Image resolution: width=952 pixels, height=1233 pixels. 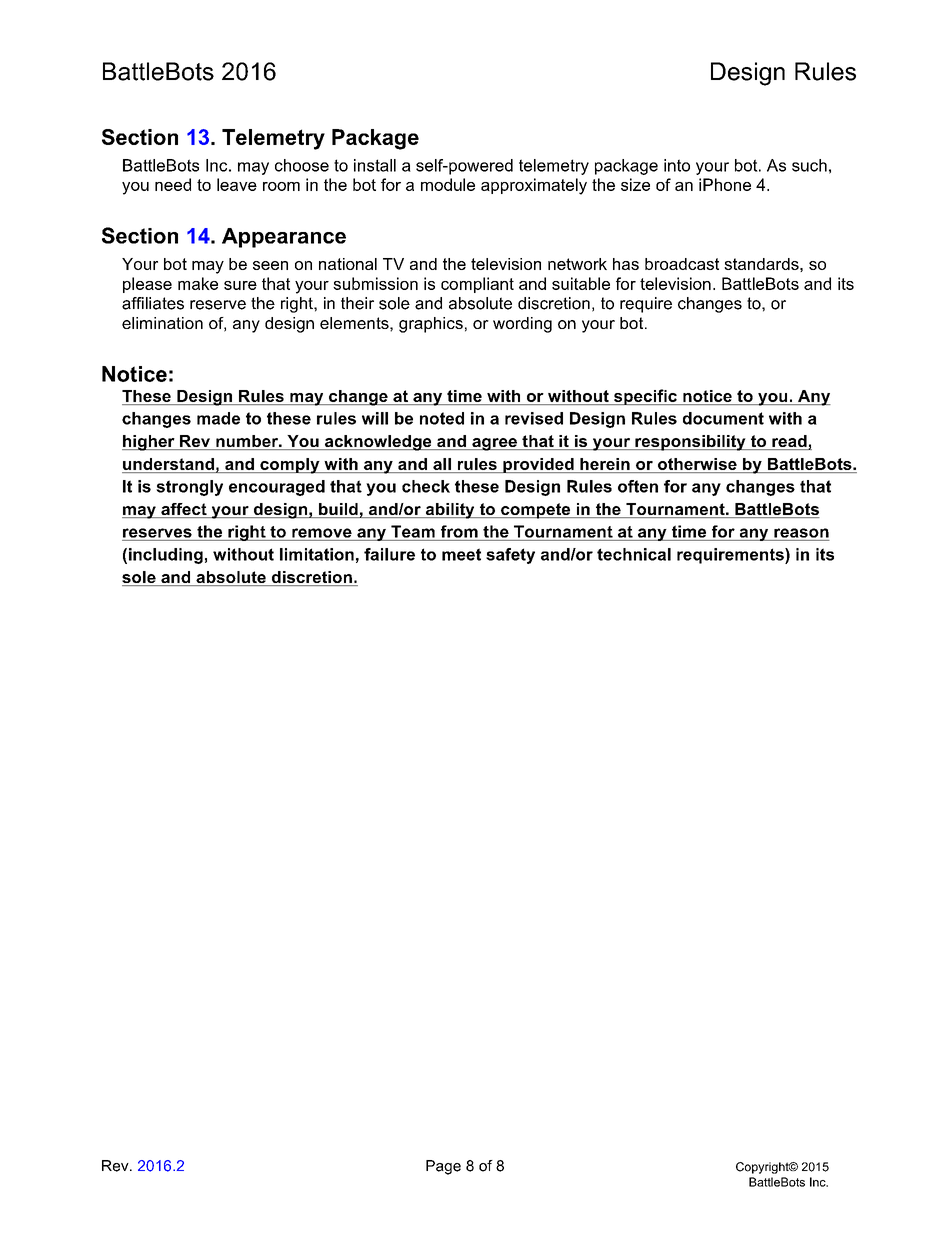 What do you see at coordinates (510, 556) in the document?
I see `safety` at bounding box center [510, 556].
